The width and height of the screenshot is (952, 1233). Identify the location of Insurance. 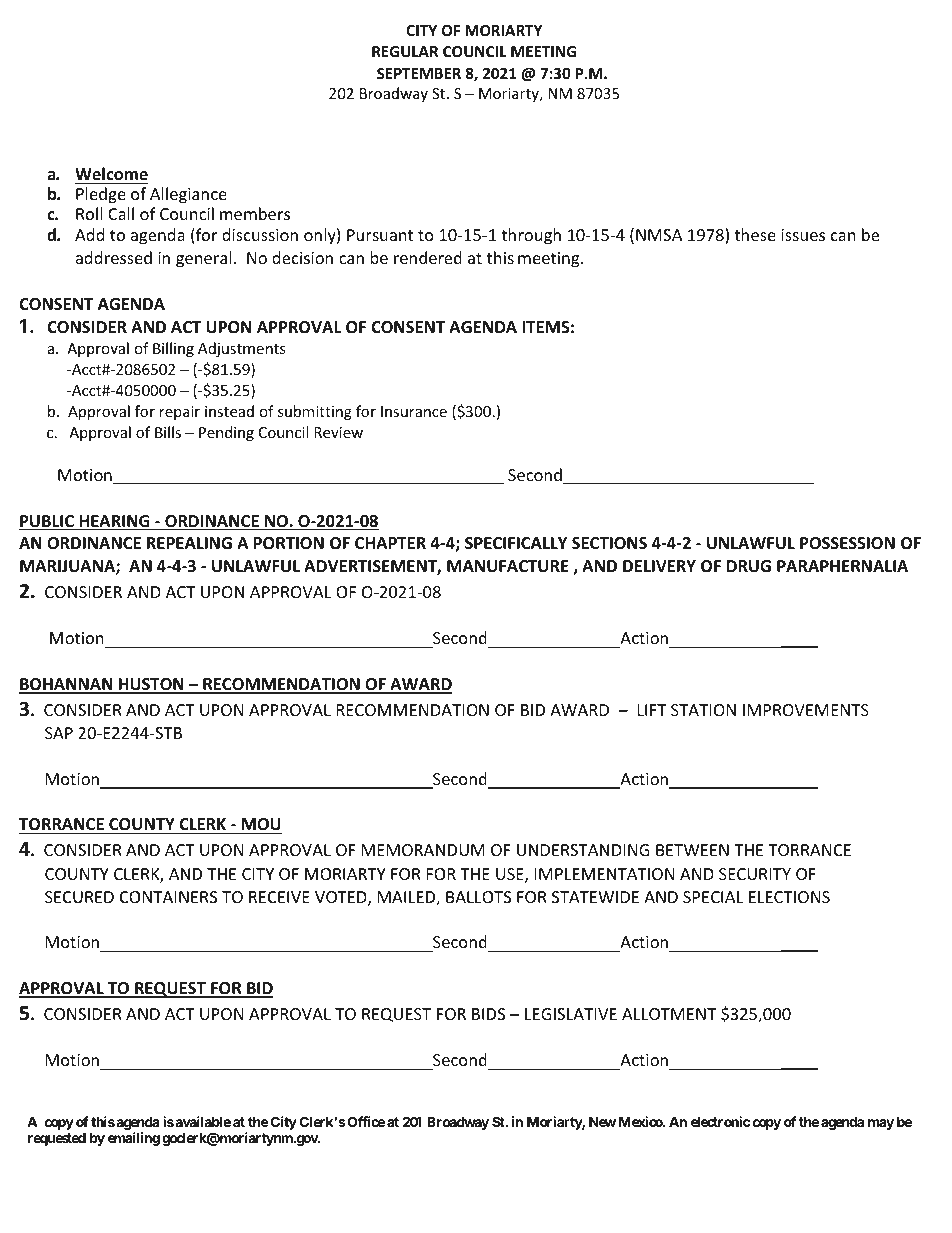
(414, 411).
